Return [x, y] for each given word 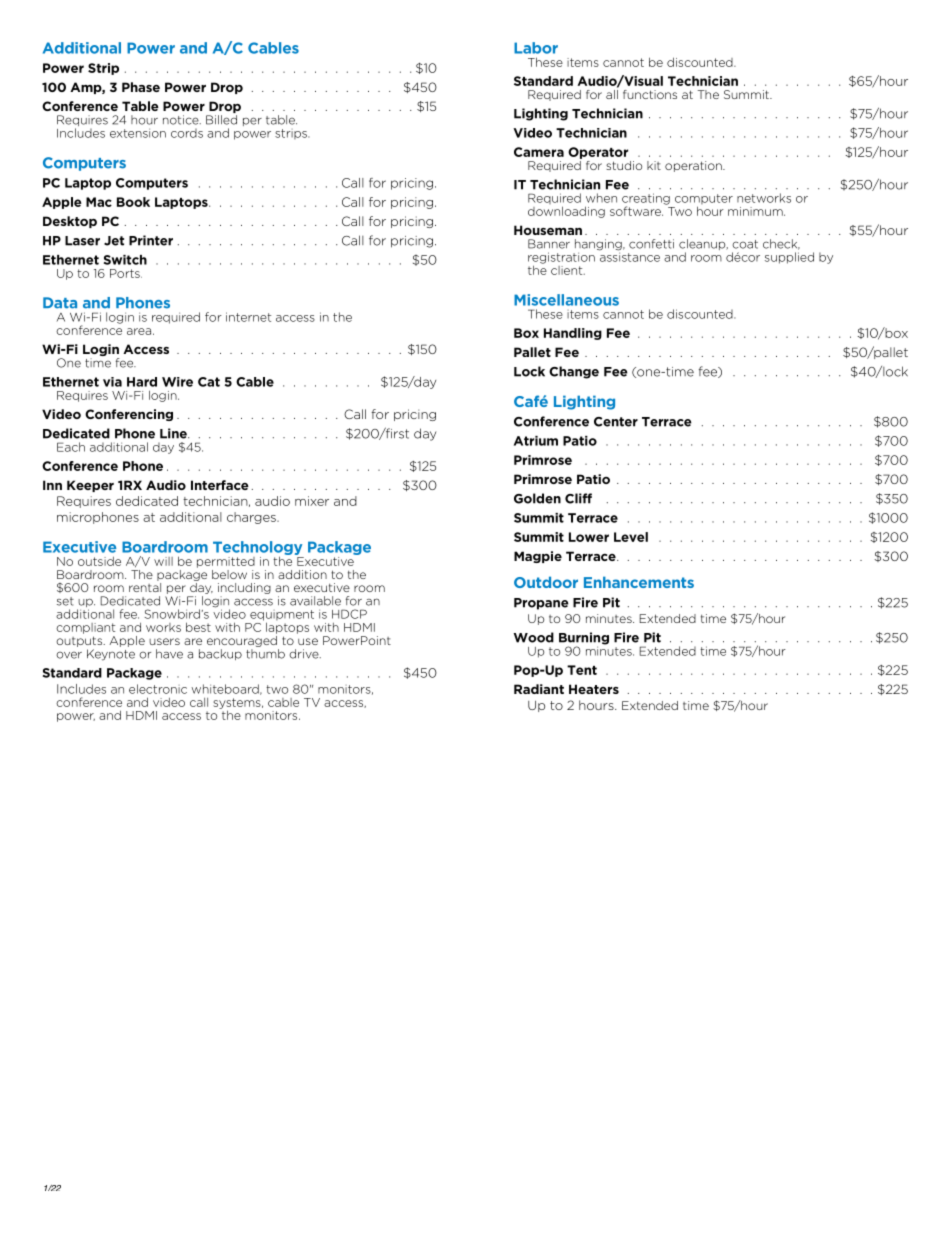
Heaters [594, 689]
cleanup [703, 246]
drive [305, 654]
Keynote [111, 655]
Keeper [90, 486]
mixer [312, 501]
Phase [141, 87]
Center [616, 422]
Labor [536, 48]
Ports [126, 273]
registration [561, 259]
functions [650, 94]
